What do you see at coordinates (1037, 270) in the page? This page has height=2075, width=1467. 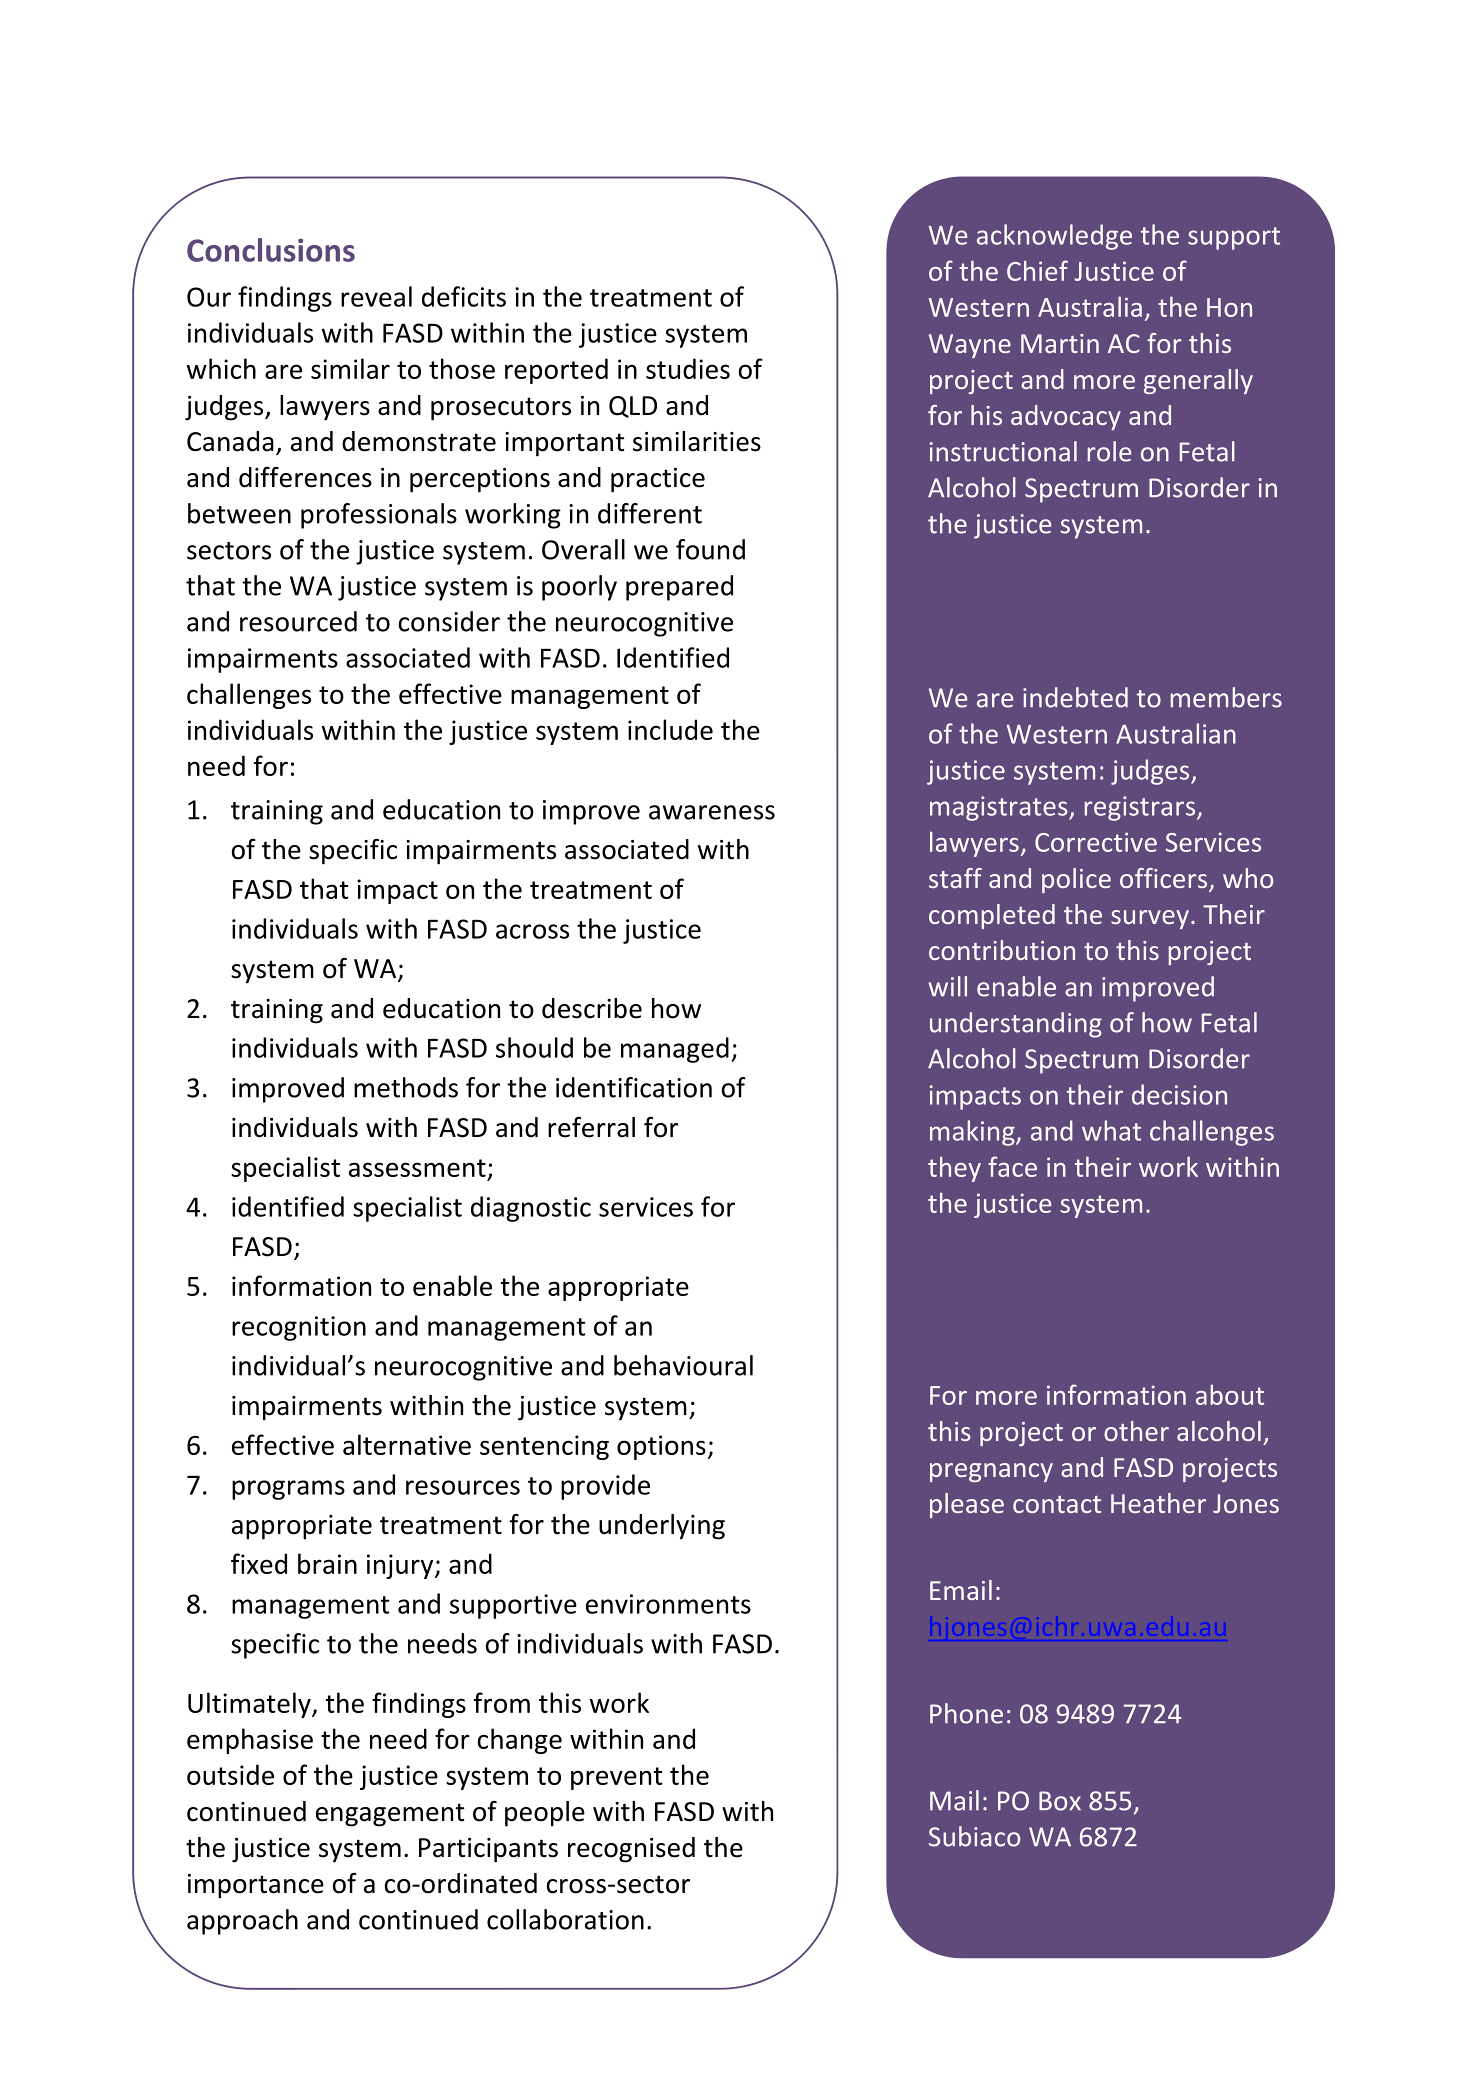 I see `Chief` at bounding box center [1037, 270].
